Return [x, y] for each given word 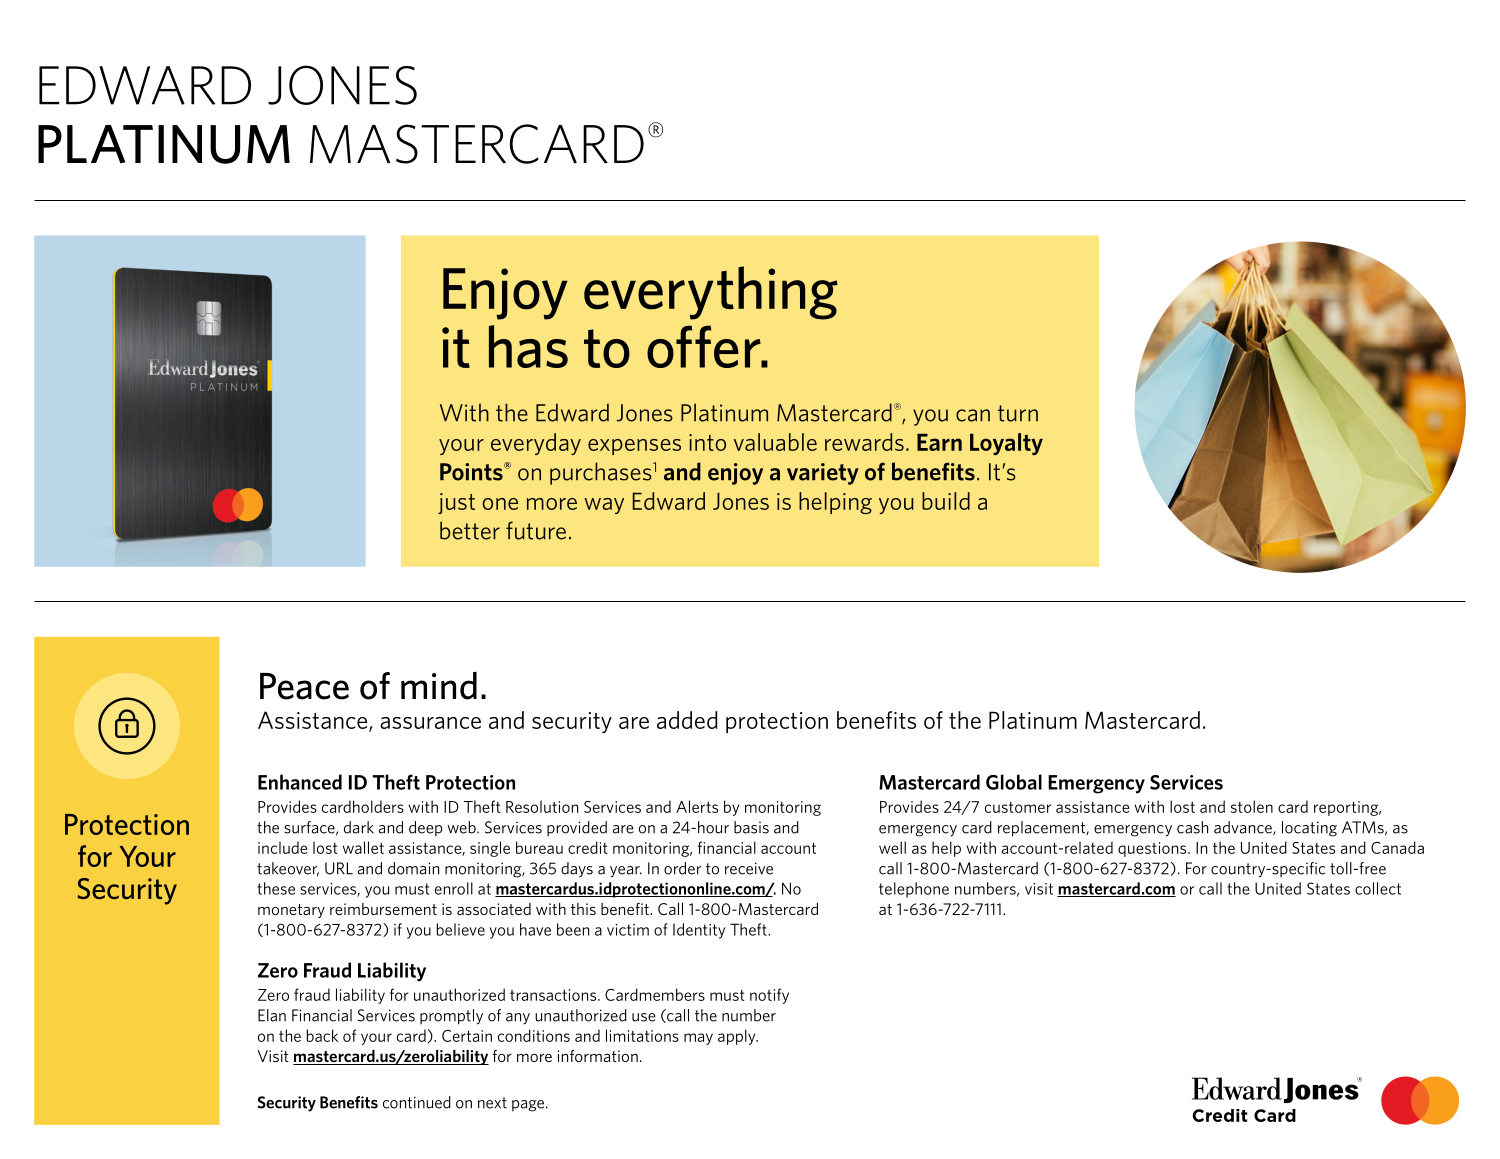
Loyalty [1006, 444]
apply [738, 1037]
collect [1378, 888]
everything [711, 293]
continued [417, 1102]
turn [1018, 413]
